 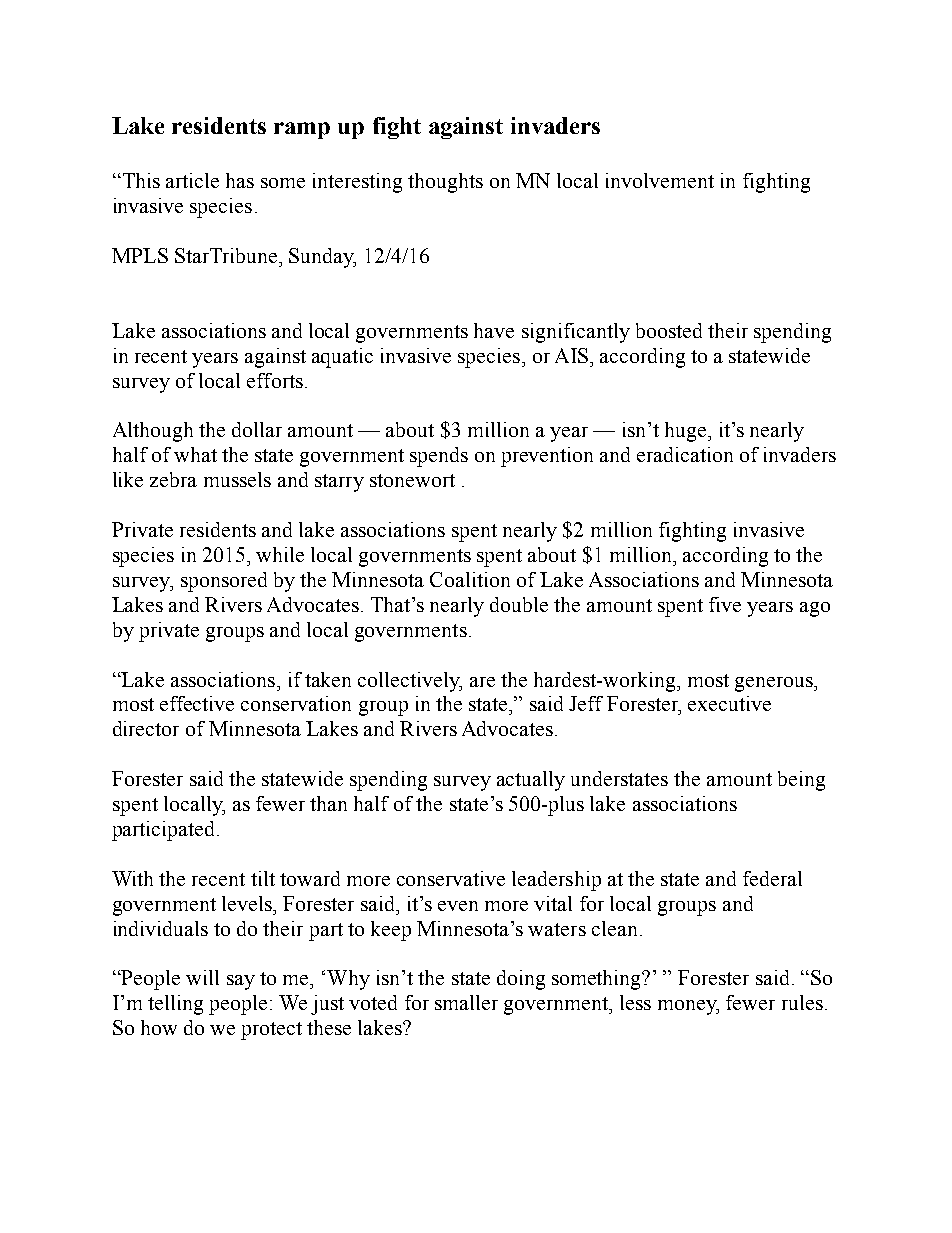 What do you see at coordinates (146, 728) in the screenshot?
I see `director` at bounding box center [146, 728].
